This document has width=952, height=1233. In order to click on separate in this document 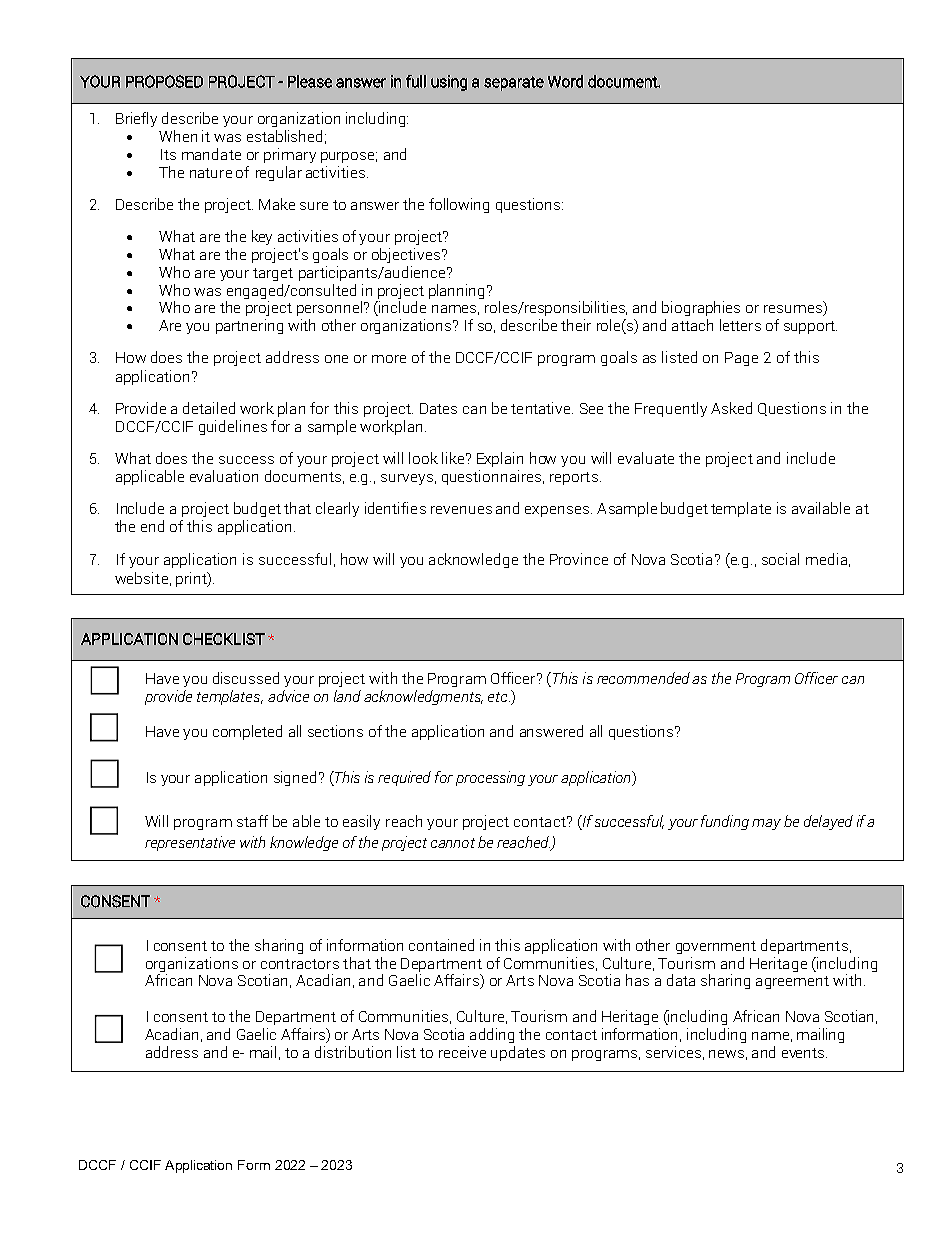, I will do `click(514, 83)`.
